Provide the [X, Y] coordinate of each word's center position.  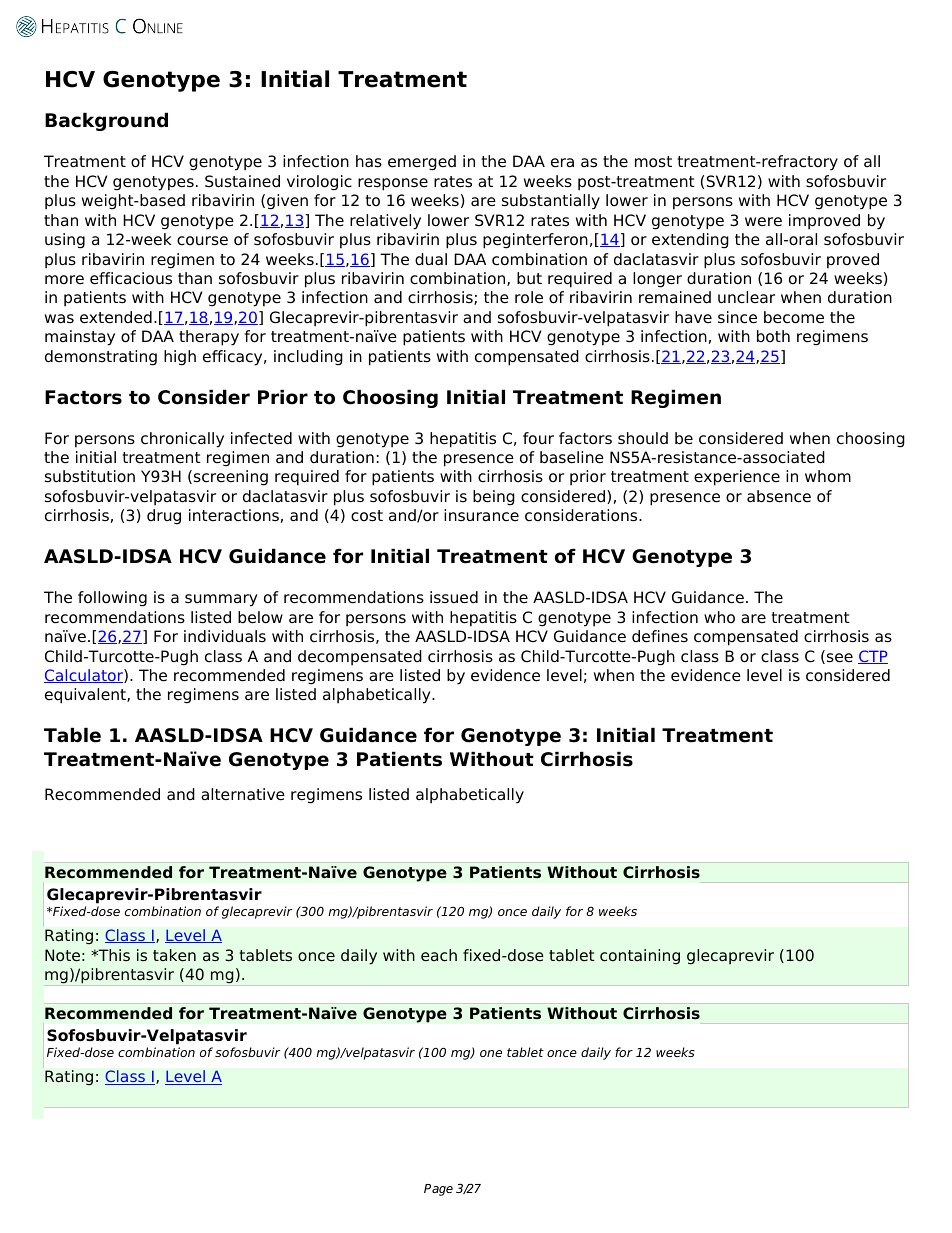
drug [164, 517]
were [763, 222]
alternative [243, 794]
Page [438, 1190]
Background [106, 121]
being [494, 498]
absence [779, 496]
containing [640, 957]
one [491, 1053]
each [439, 955]
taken [174, 955]
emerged [422, 163]
